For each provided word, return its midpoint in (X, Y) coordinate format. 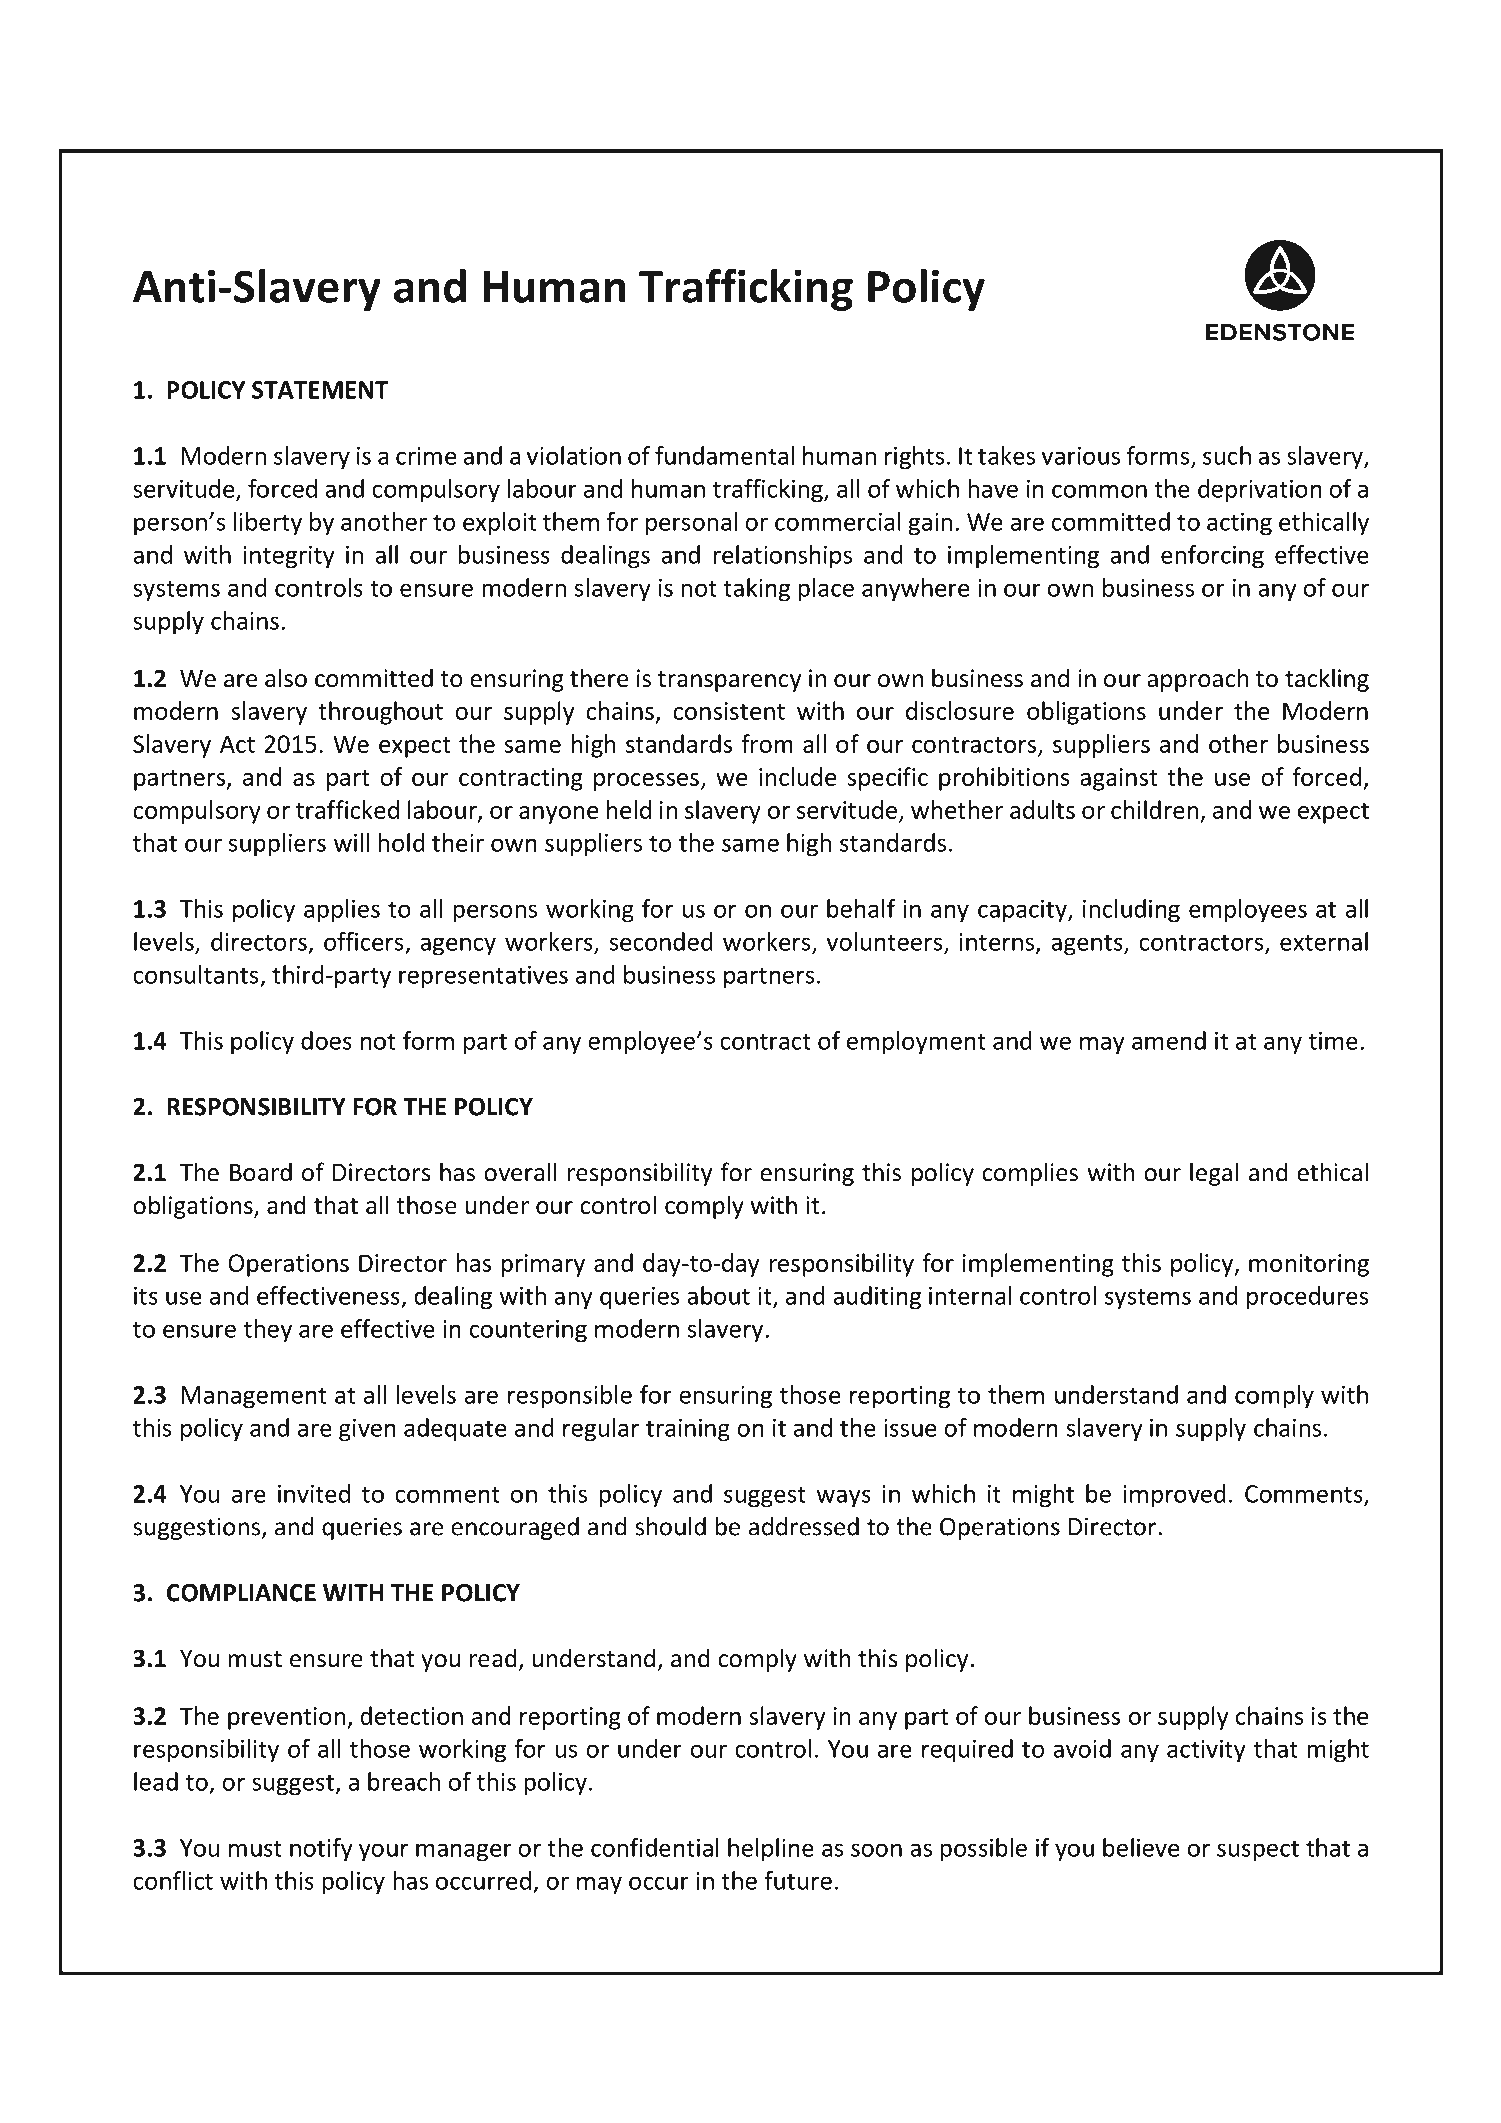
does (326, 1040)
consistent (729, 711)
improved (1174, 1496)
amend (1169, 1040)
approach (1198, 680)
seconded (661, 941)
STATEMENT (320, 390)
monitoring (1309, 1265)
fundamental (725, 455)
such (1227, 455)
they (268, 1331)
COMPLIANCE (241, 1593)
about (718, 1295)
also (286, 678)
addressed (804, 1526)
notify (321, 1850)
